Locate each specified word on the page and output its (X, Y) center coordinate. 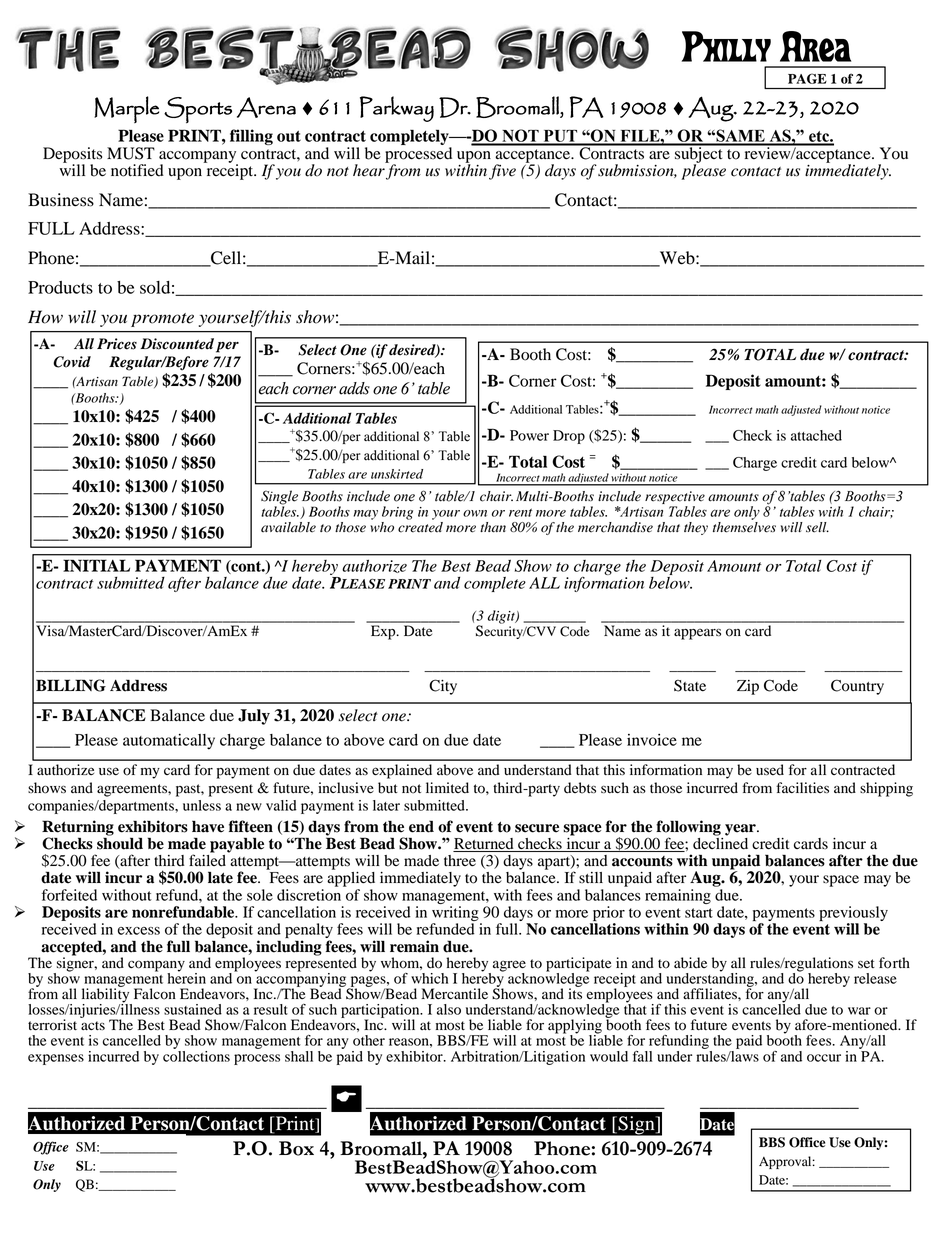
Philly (726, 46)
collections (196, 1055)
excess (139, 931)
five (502, 172)
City (443, 687)
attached (816, 435)
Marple (126, 109)
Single (279, 497)
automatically (169, 742)
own (475, 513)
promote (162, 320)
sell (817, 527)
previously (853, 915)
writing (456, 915)
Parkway (397, 109)
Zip (748, 687)
